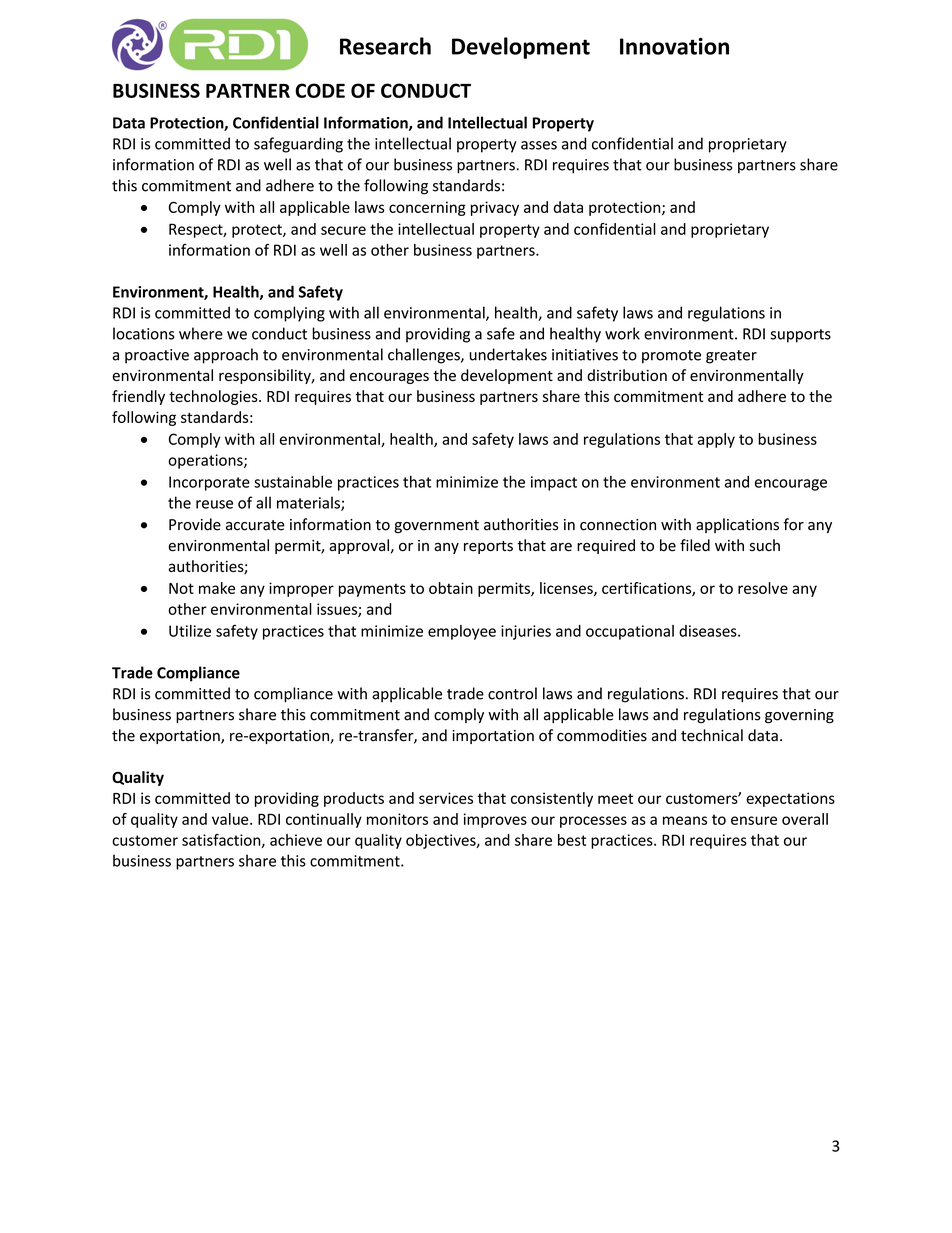  I want to click on value, so click(231, 819).
